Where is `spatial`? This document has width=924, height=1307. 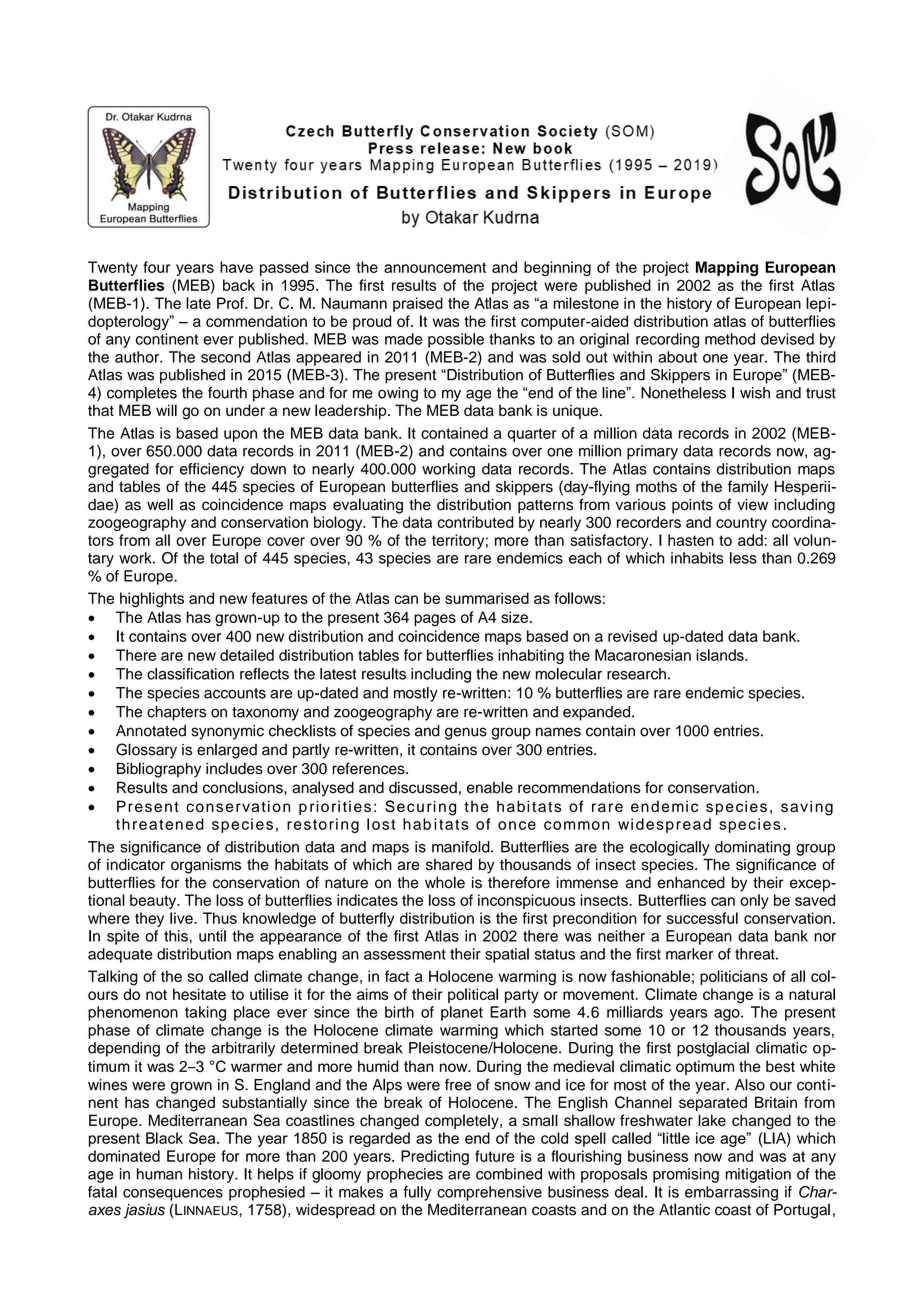
spatial is located at coordinates (507, 955).
